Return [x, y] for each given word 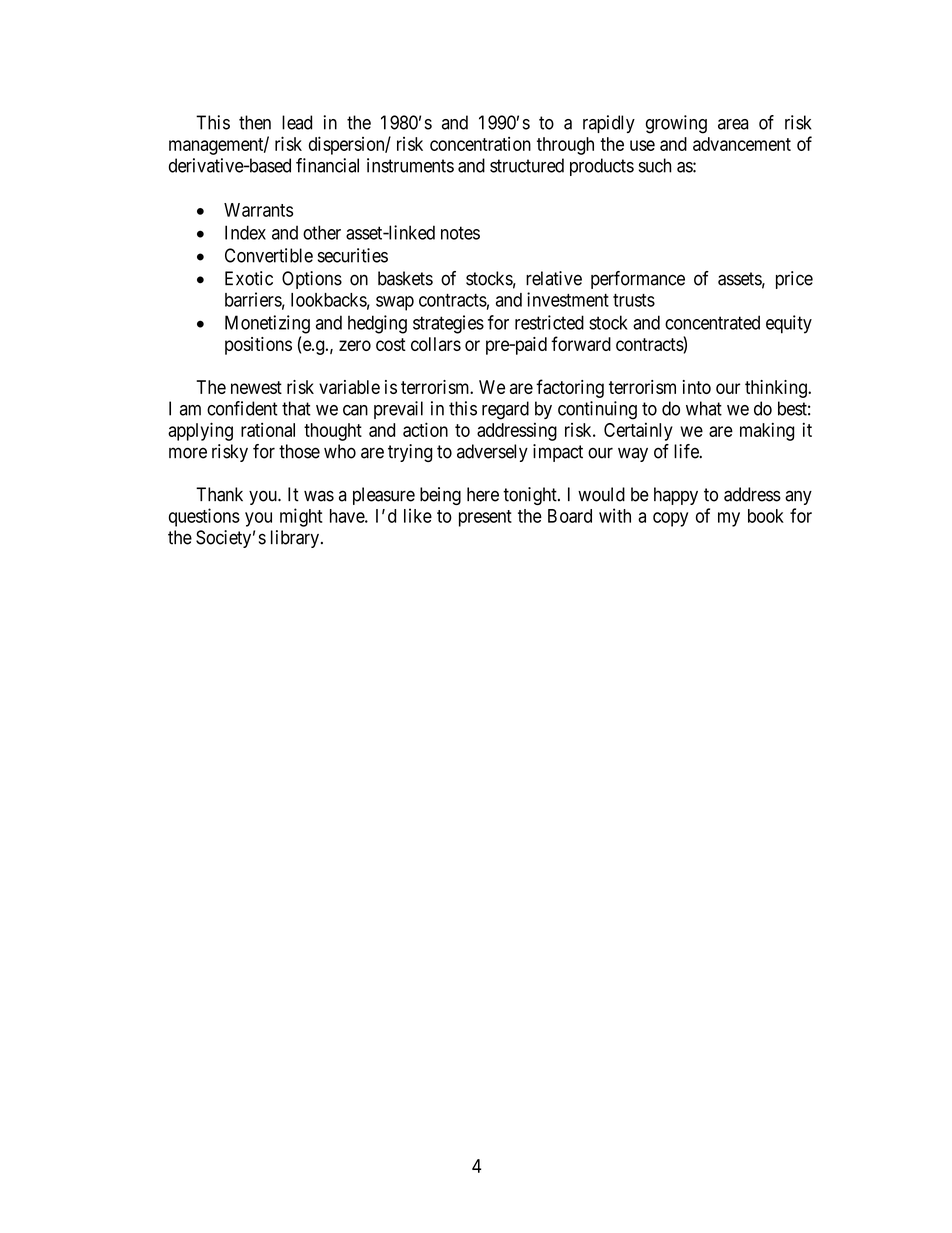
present [485, 518]
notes [460, 233]
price [794, 280]
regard [505, 410]
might [301, 517]
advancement [742, 144]
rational [268, 430]
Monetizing [267, 324]
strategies [448, 324]
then [255, 122]
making [767, 431]
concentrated [712, 322]
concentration [480, 144]
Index [245, 232]
